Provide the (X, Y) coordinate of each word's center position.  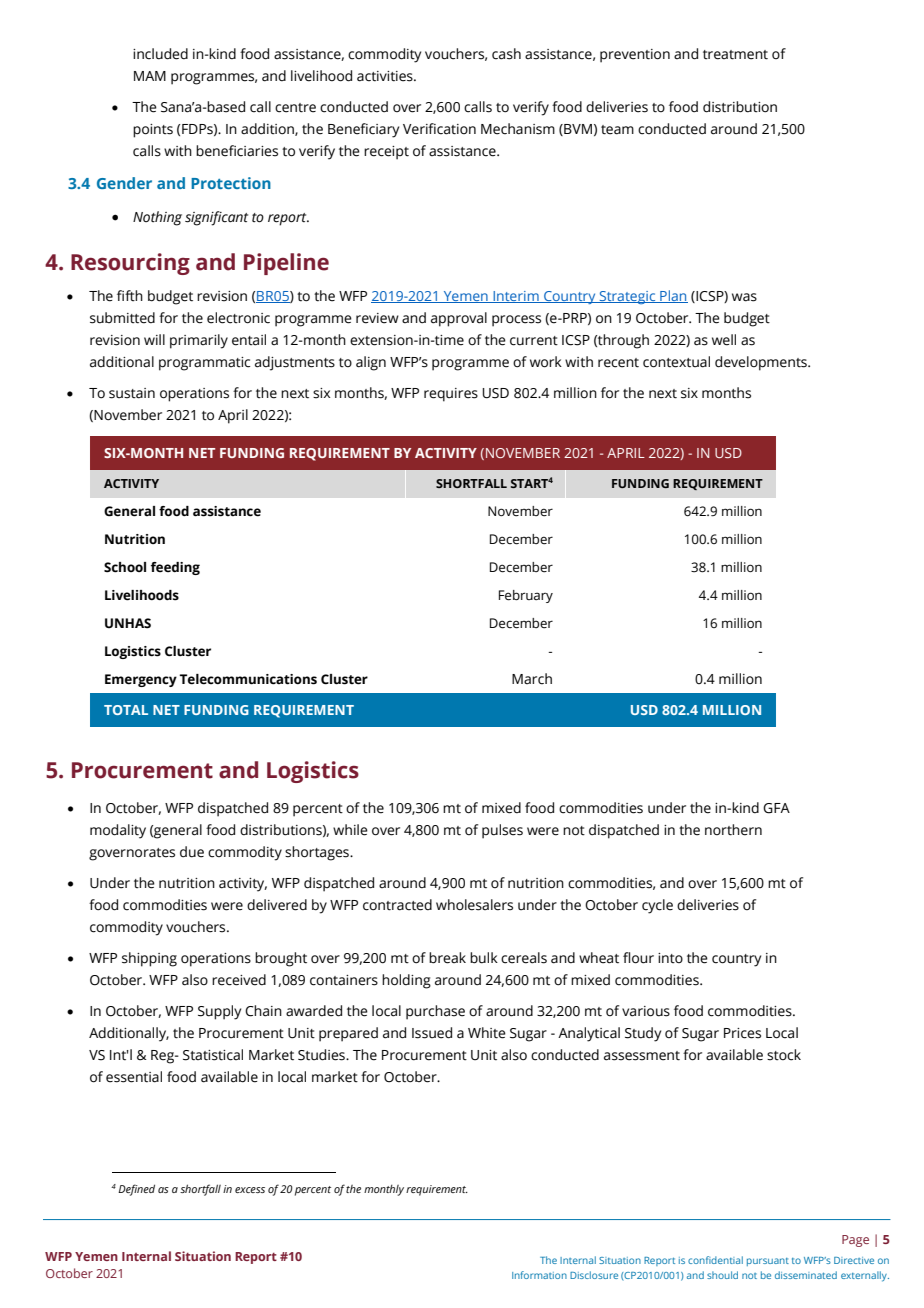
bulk (484, 958)
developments (762, 363)
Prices (742, 1033)
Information (539, 1275)
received (239, 980)
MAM (150, 76)
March (532, 679)
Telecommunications (248, 679)
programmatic (204, 364)
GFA (776, 808)
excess (250, 1190)
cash (506, 54)
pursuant (768, 1262)
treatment (735, 55)
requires (451, 395)
